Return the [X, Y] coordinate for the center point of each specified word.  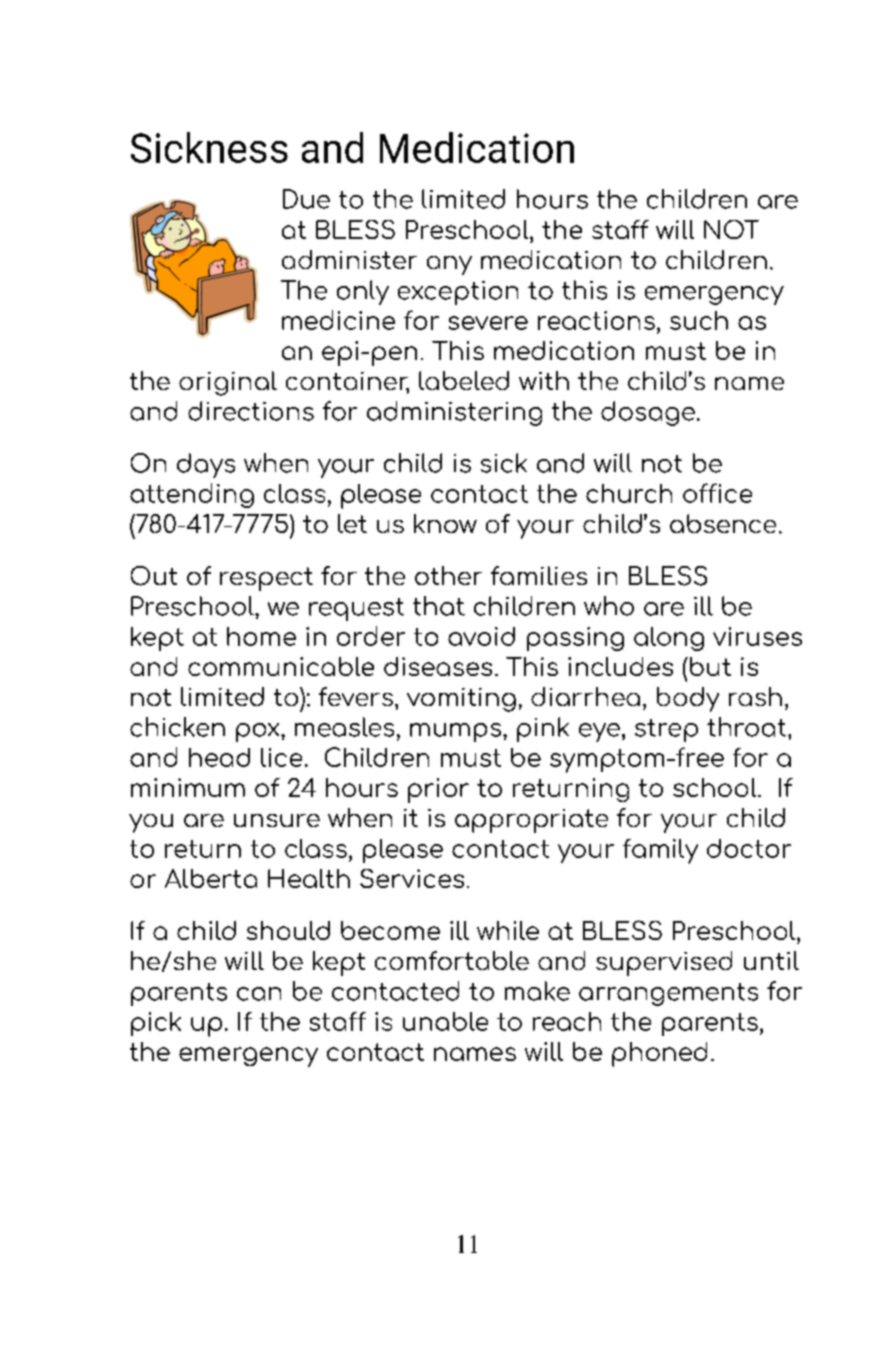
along [669, 639]
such [699, 320]
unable [445, 1021]
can [259, 994]
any [449, 265]
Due [306, 199]
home [261, 636]
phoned [659, 1054]
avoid [481, 636]
